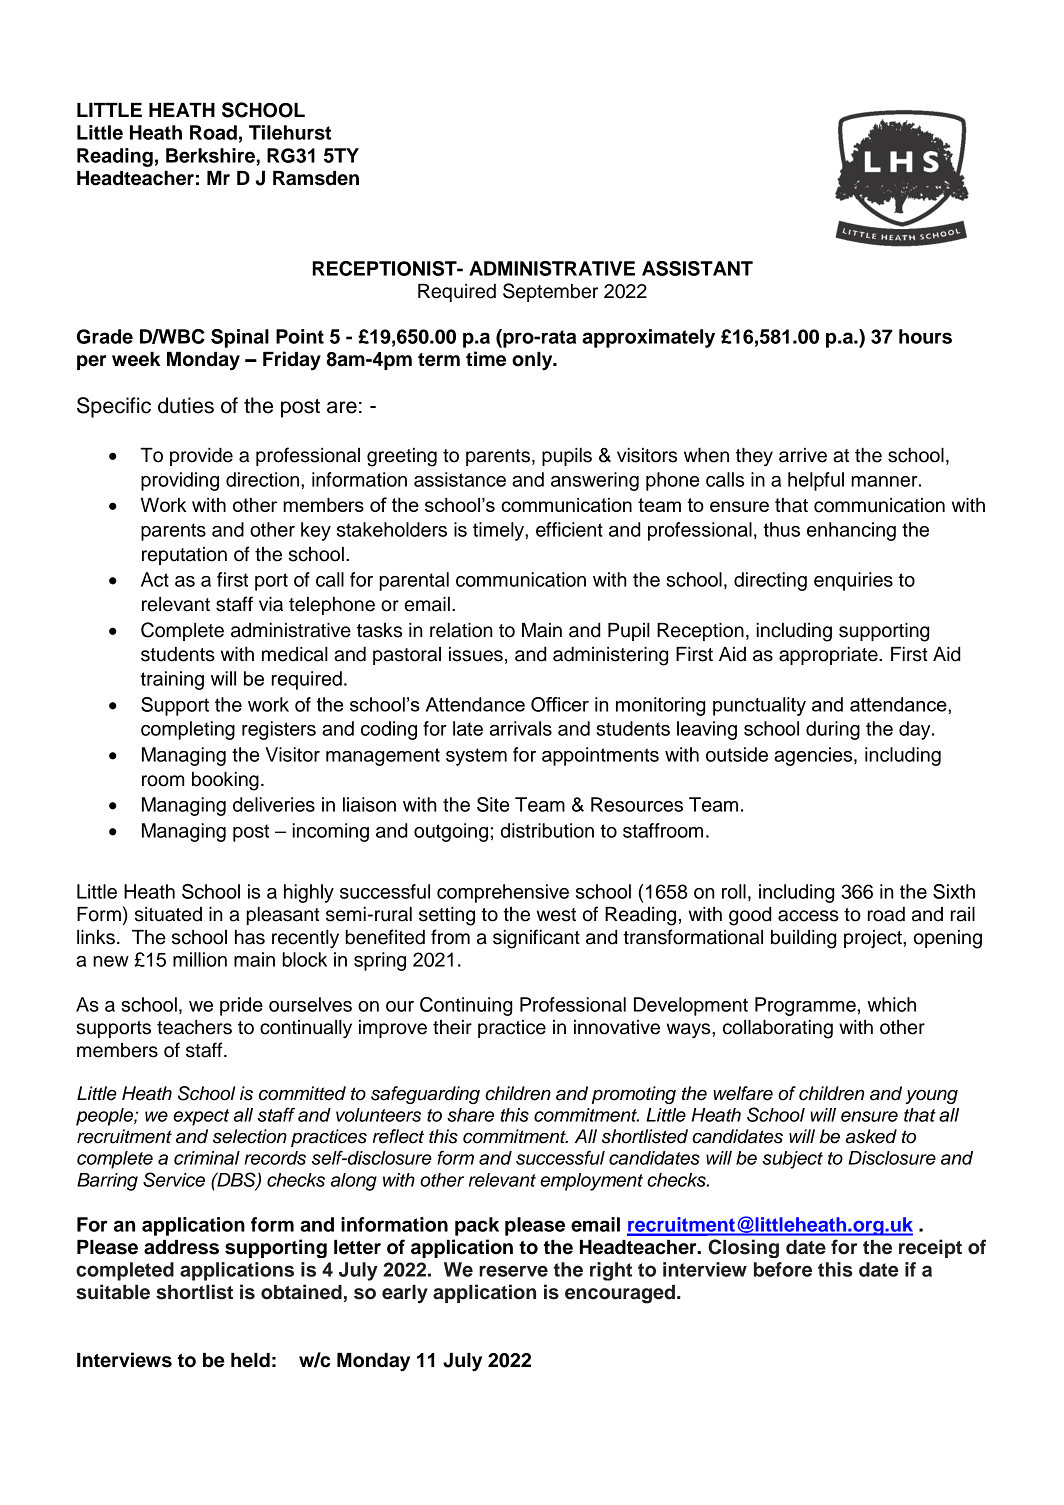 Image resolution: width=1064 pixels, height=1505 pixels. I want to click on September, so click(550, 292).
